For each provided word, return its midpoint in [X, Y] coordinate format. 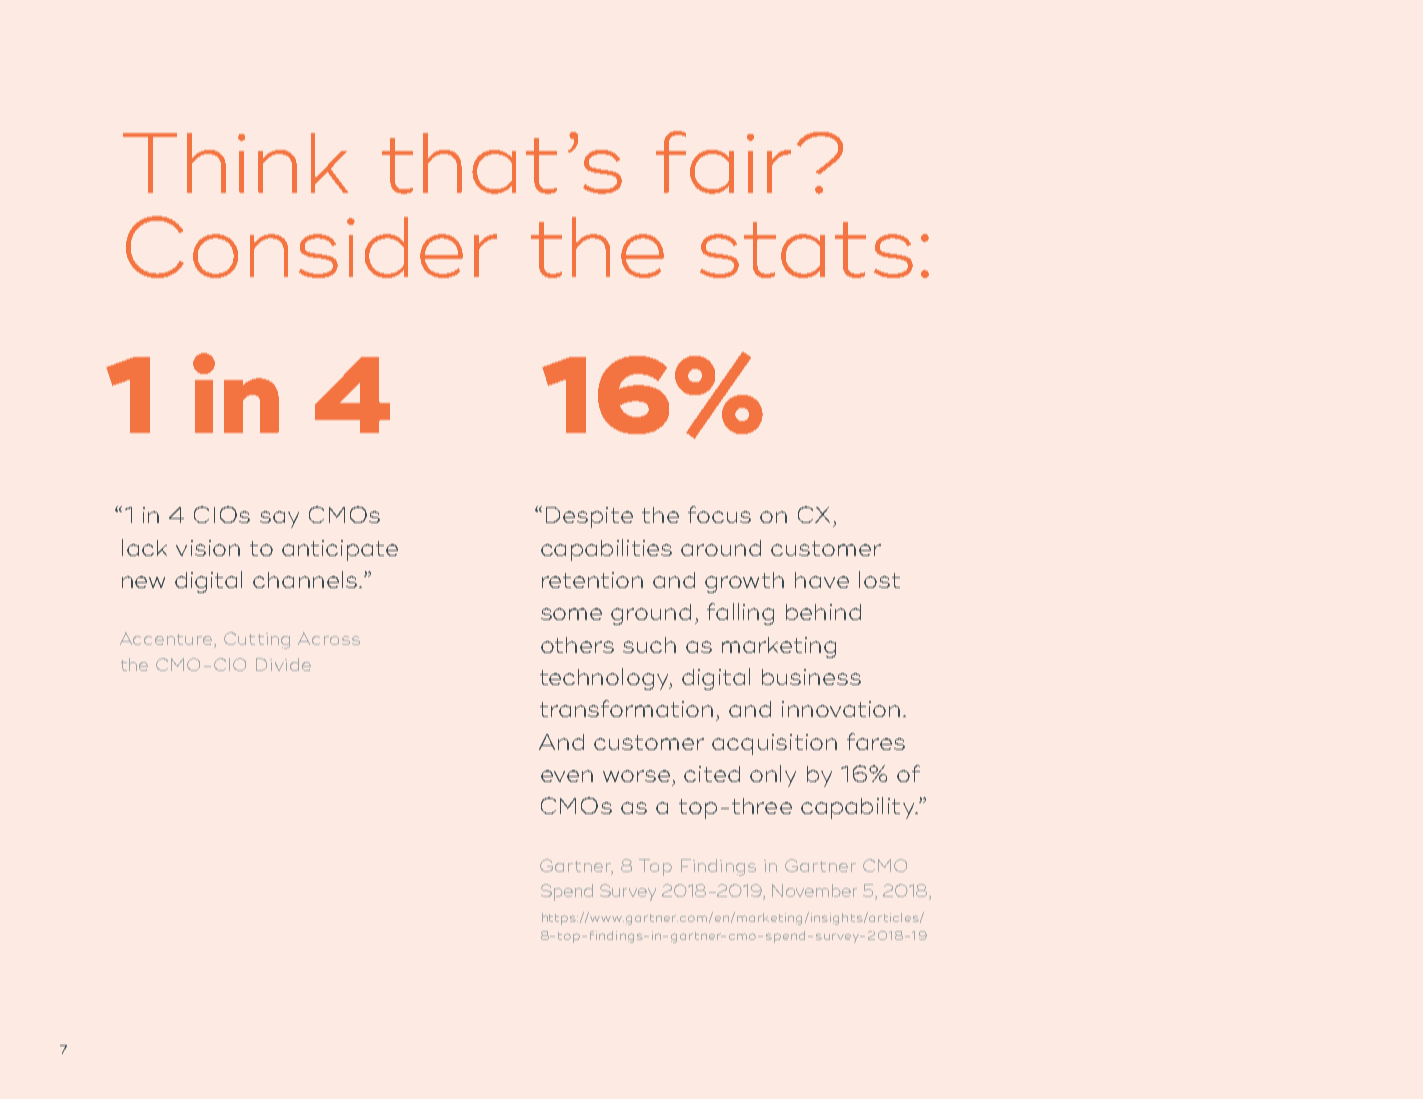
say [279, 519]
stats [806, 250]
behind [823, 612]
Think [235, 163]
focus [719, 514]
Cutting [257, 640]
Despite [589, 517]
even [567, 776]
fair [723, 162]
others [577, 645]
